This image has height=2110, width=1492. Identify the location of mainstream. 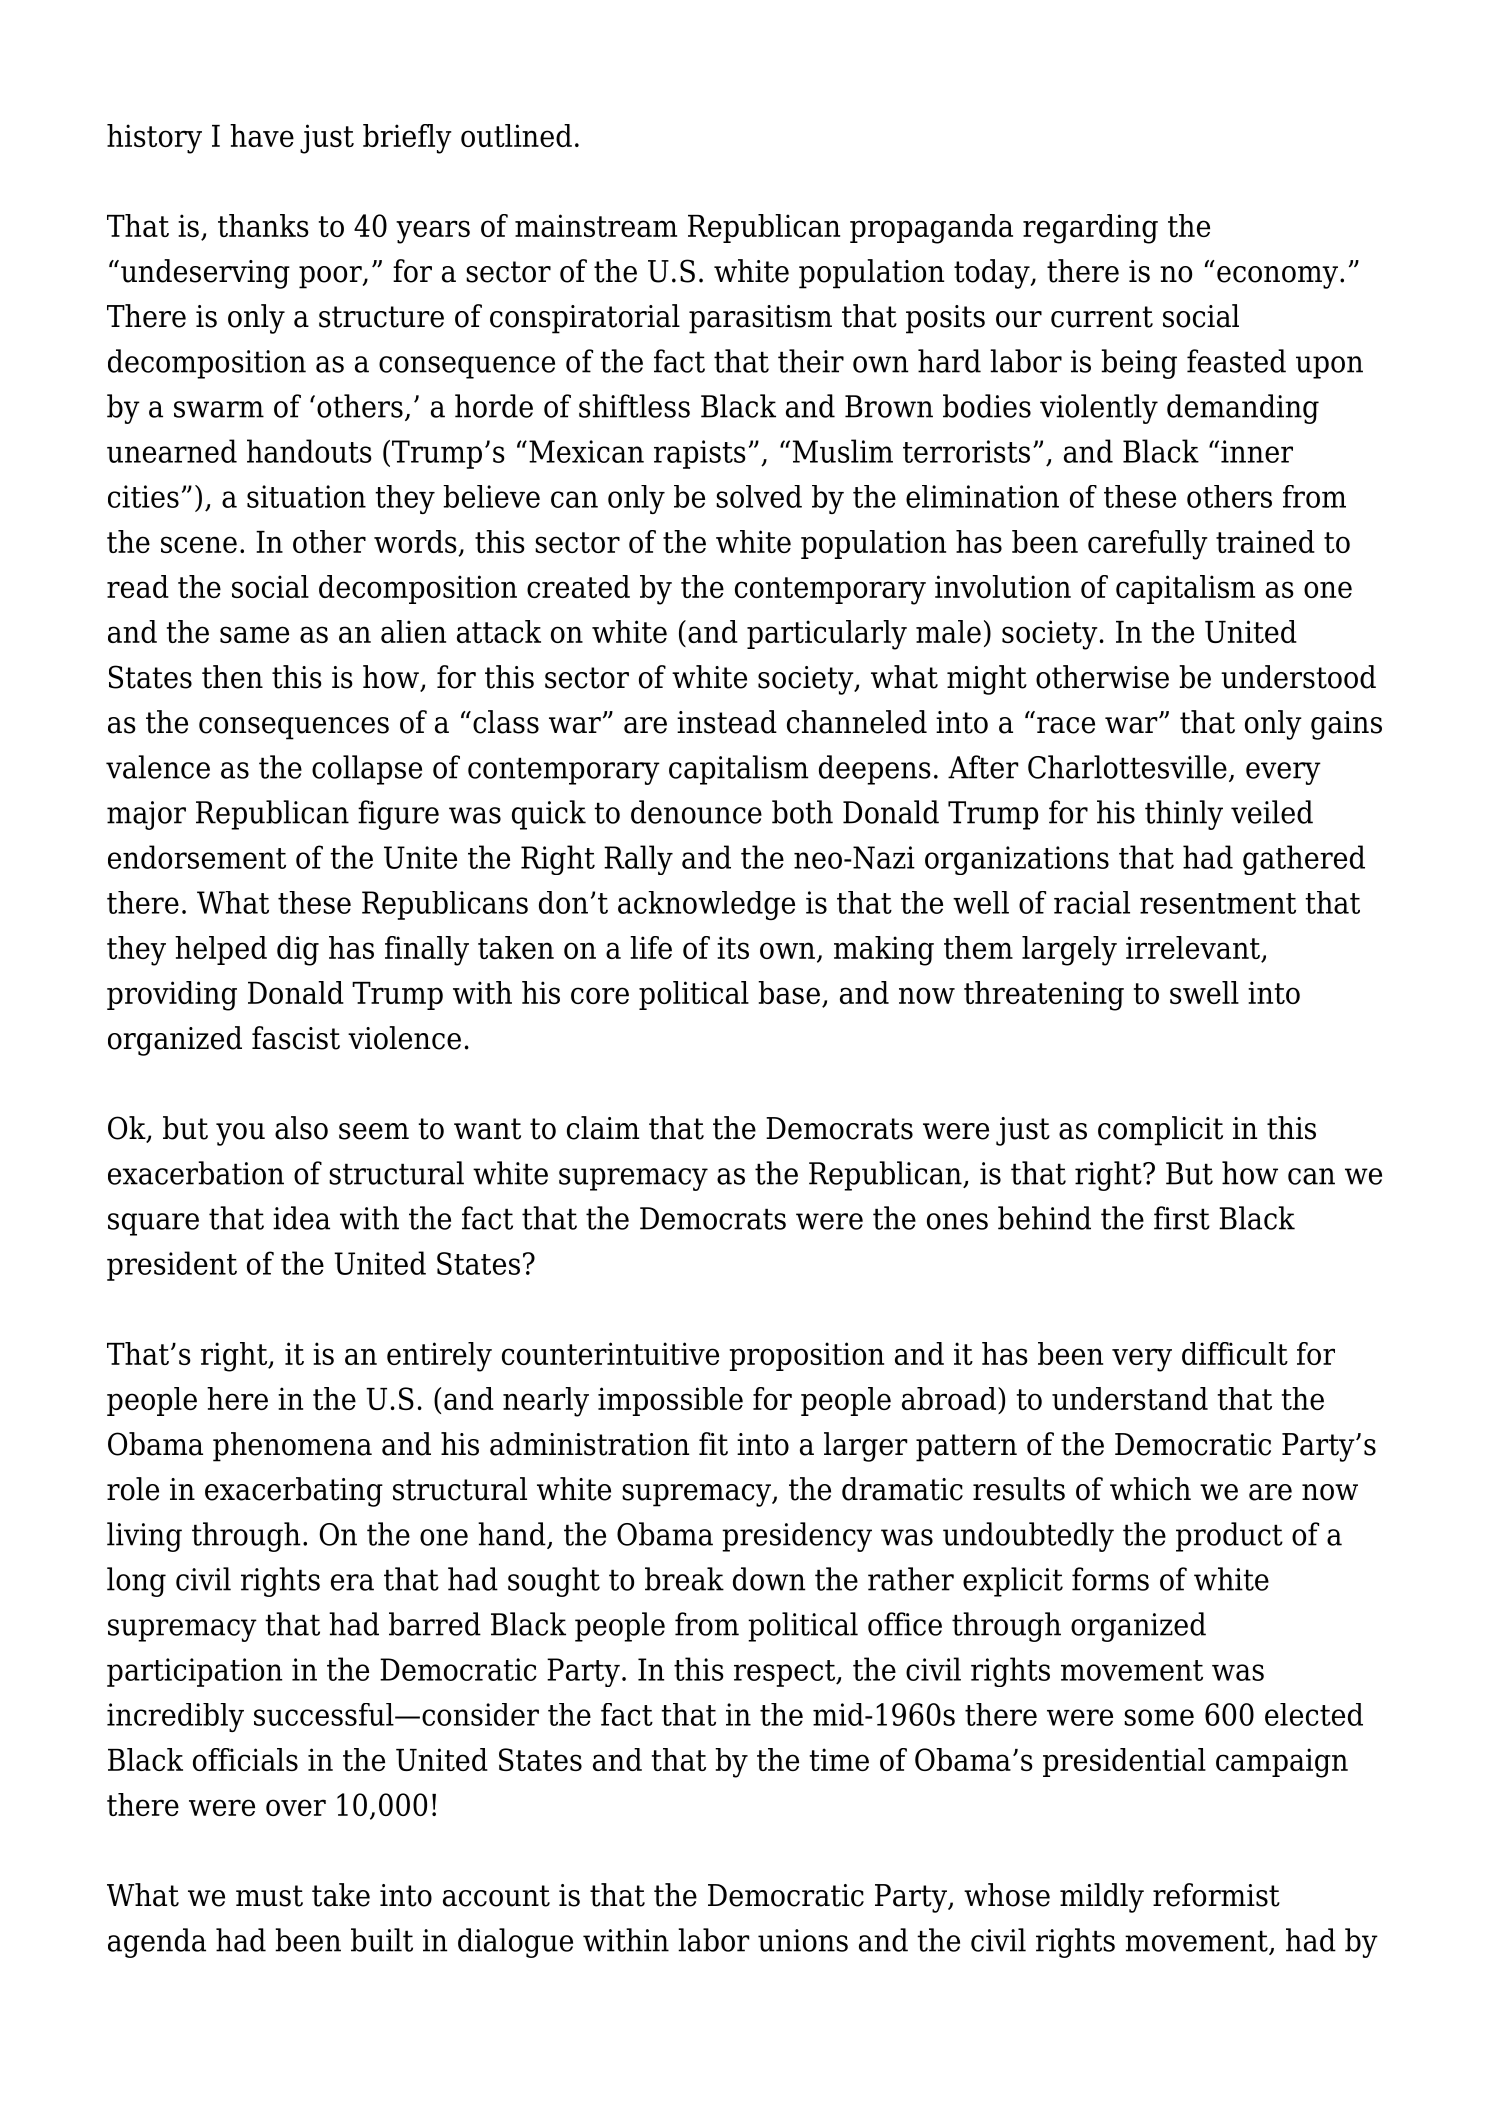
(596, 225).
